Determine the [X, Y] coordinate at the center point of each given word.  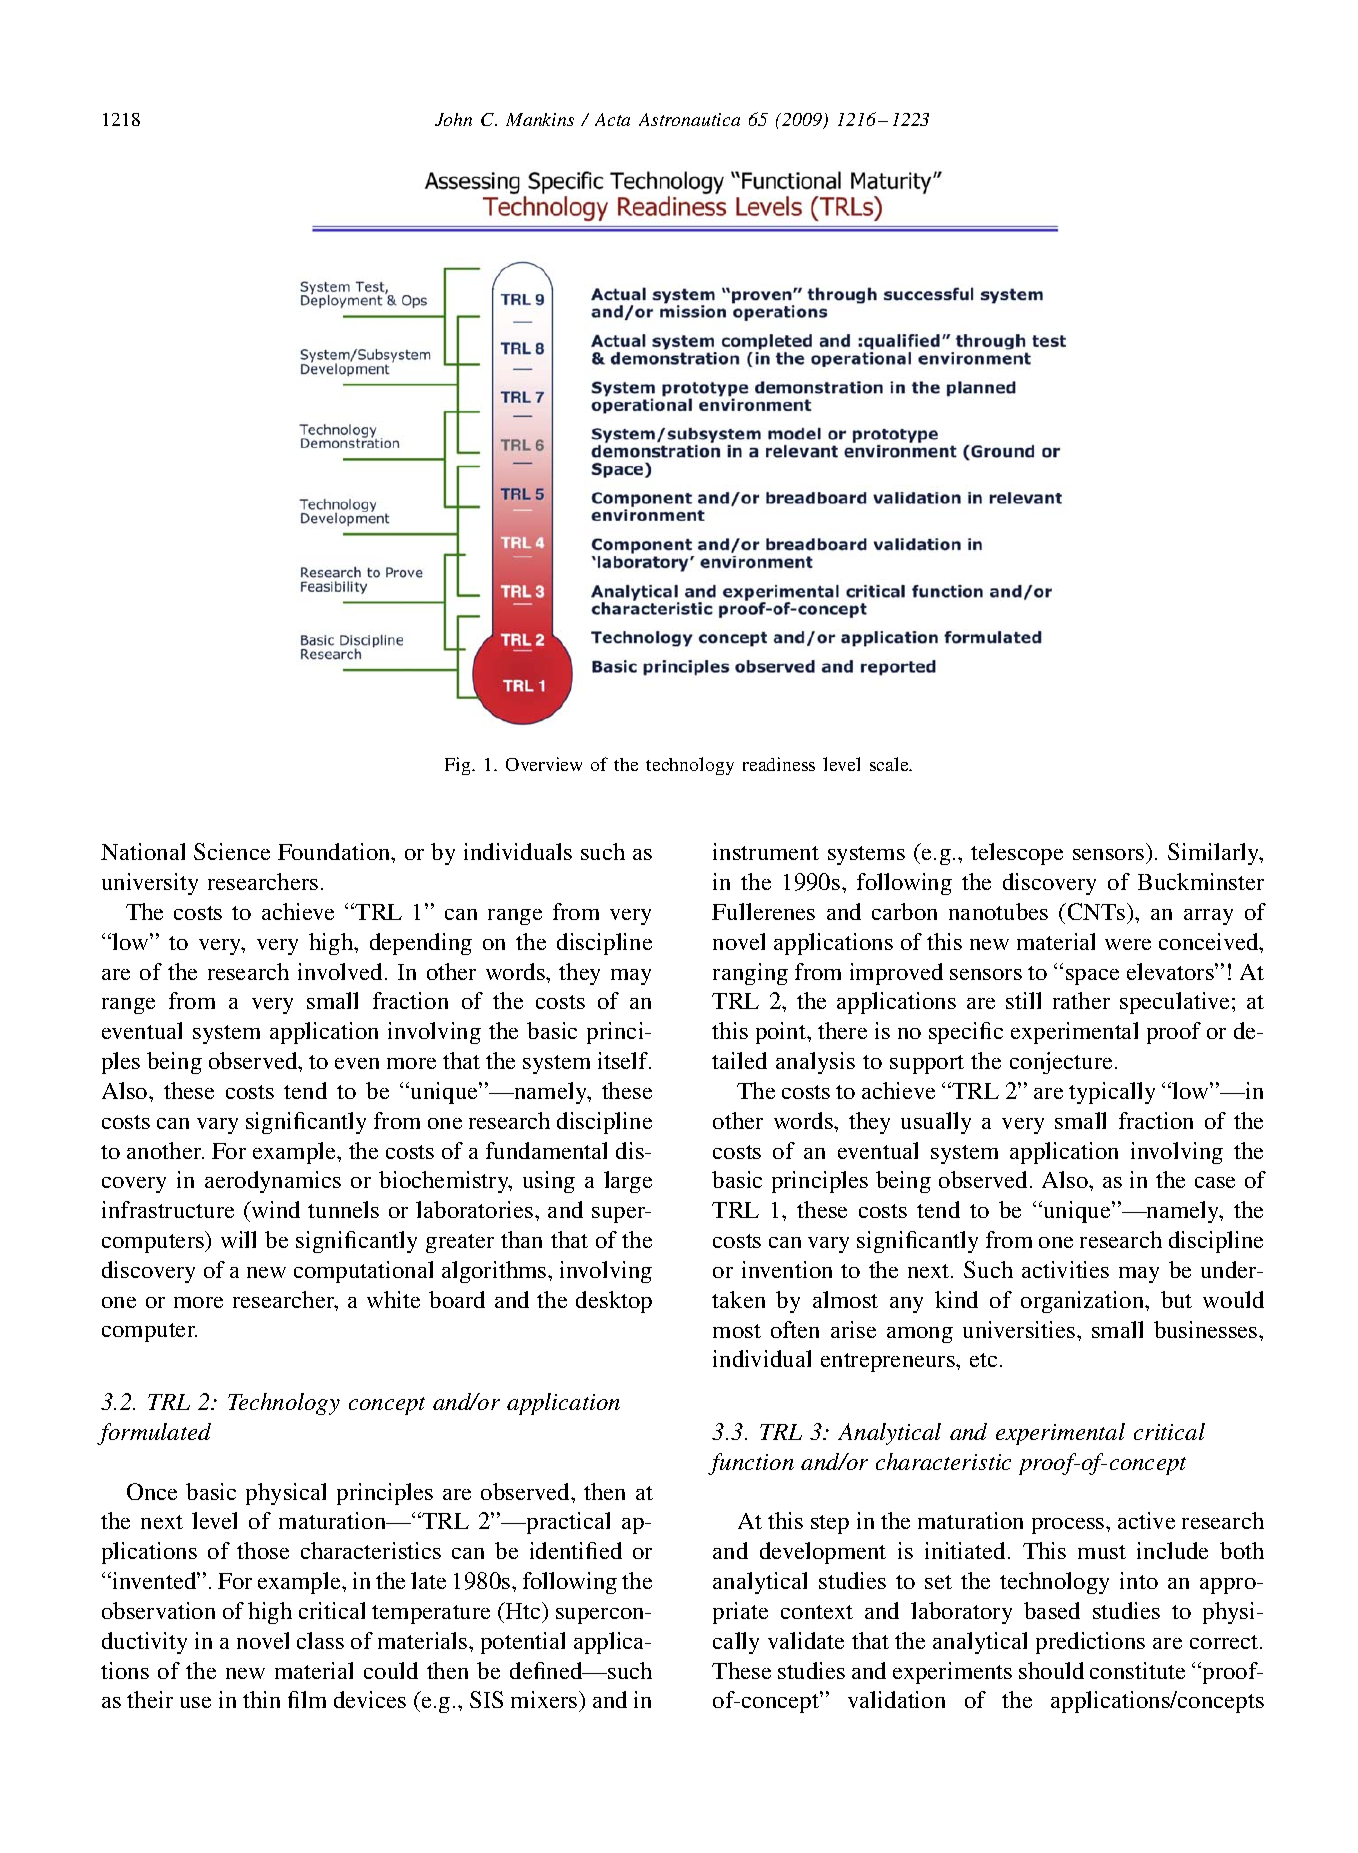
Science [232, 851]
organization [1084, 1302]
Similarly [1215, 854]
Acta [612, 119]
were [1128, 944]
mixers [545, 1701]
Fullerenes [763, 911]
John [453, 119]
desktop [614, 1302]
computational [363, 1272]
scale [890, 764]
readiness [779, 764]
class [320, 1640]
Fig [459, 766]
